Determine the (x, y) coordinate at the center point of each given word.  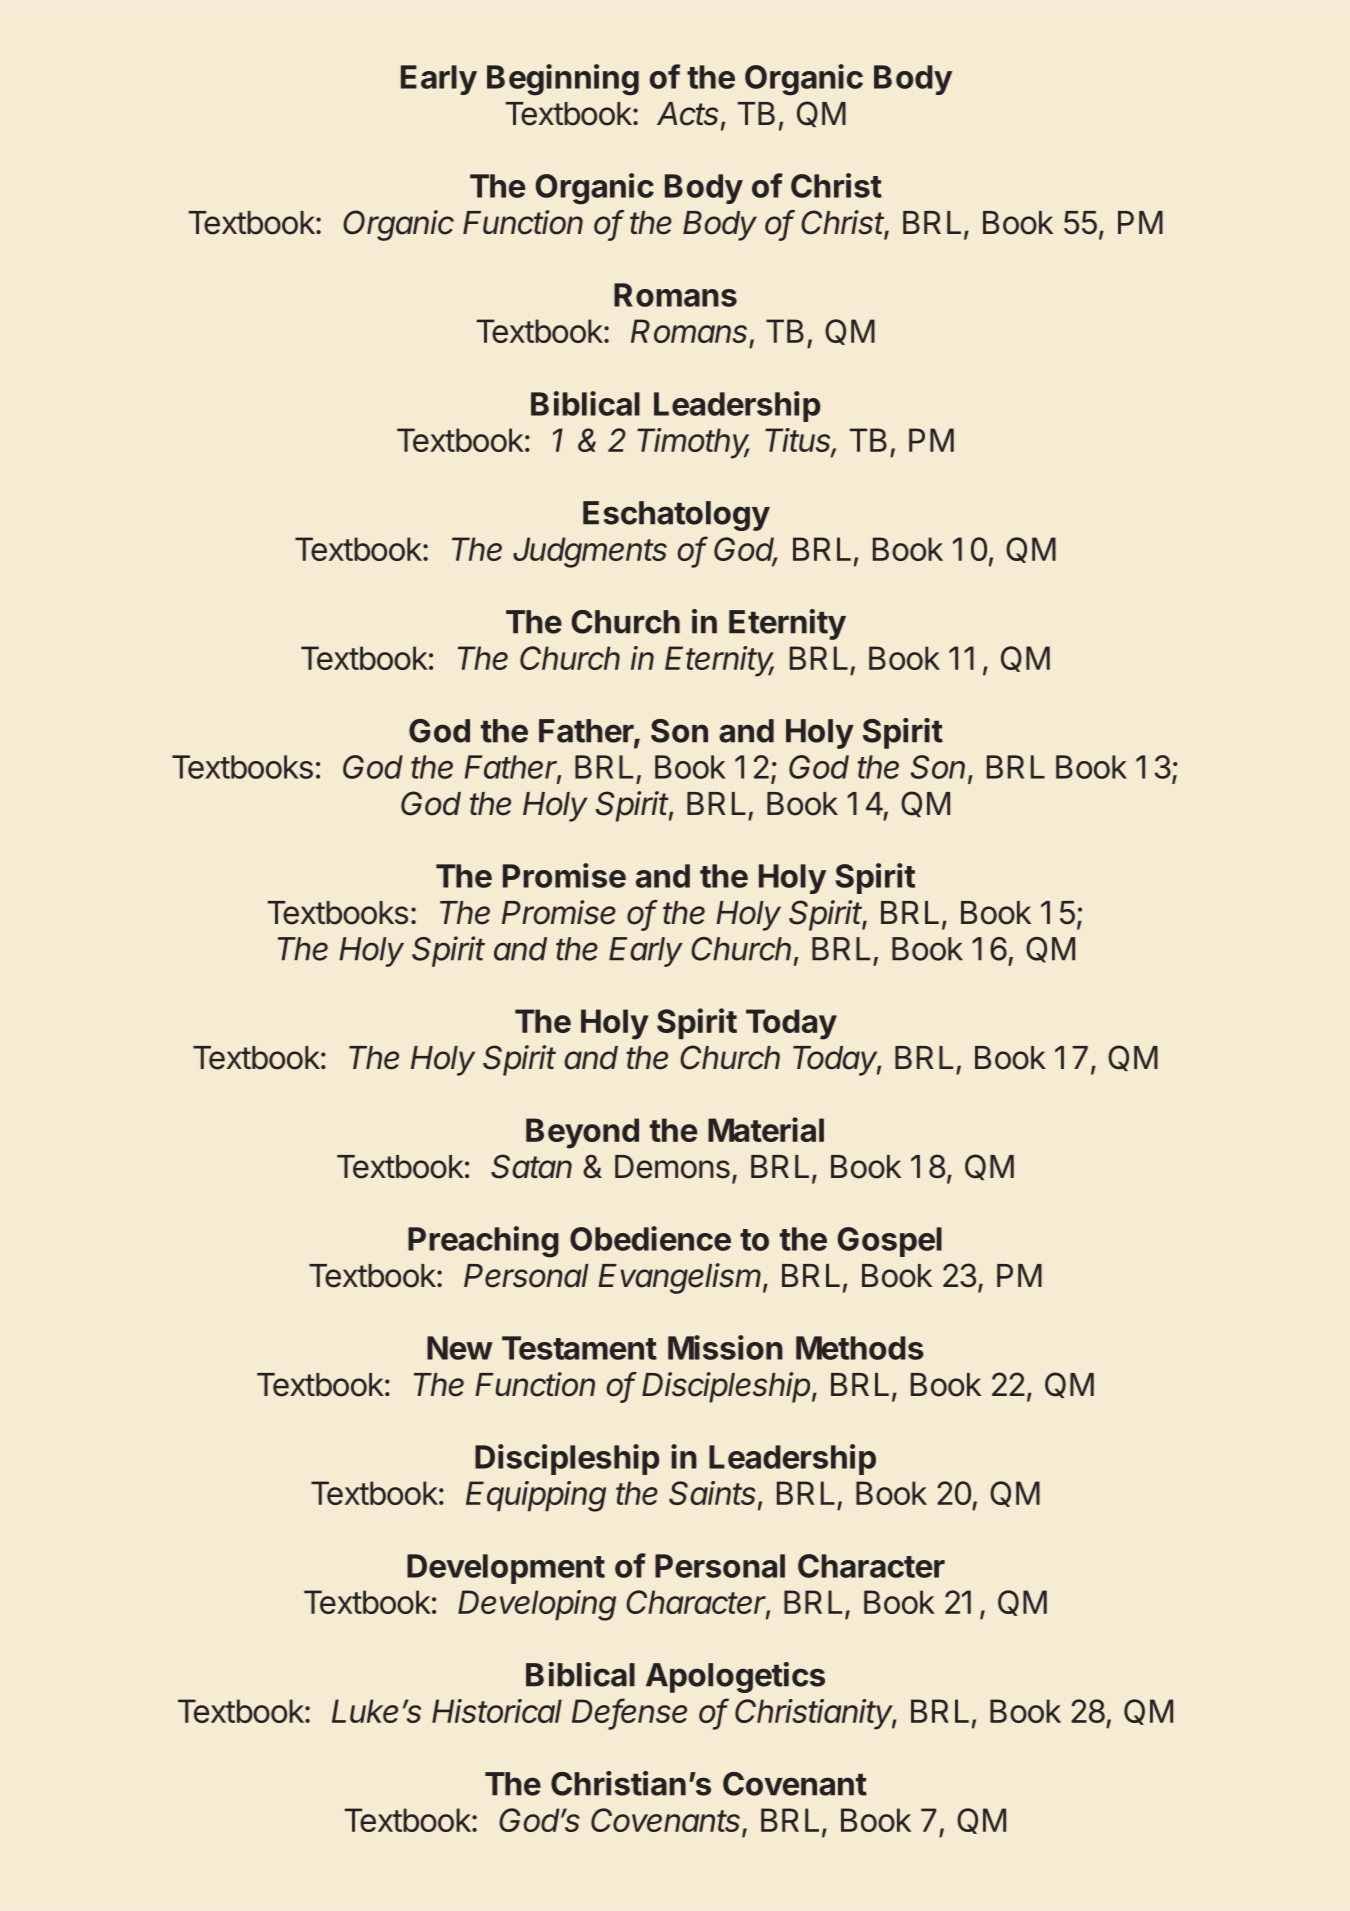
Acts (689, 115)
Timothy (693, 443)
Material (766, 1129)
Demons (672, 1167)
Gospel (889, 1242)
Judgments (590, 552)
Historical (497, 1711)
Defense (629, 1712)
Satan (531, 1166)
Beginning (563, 80)
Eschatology (676, 516)
